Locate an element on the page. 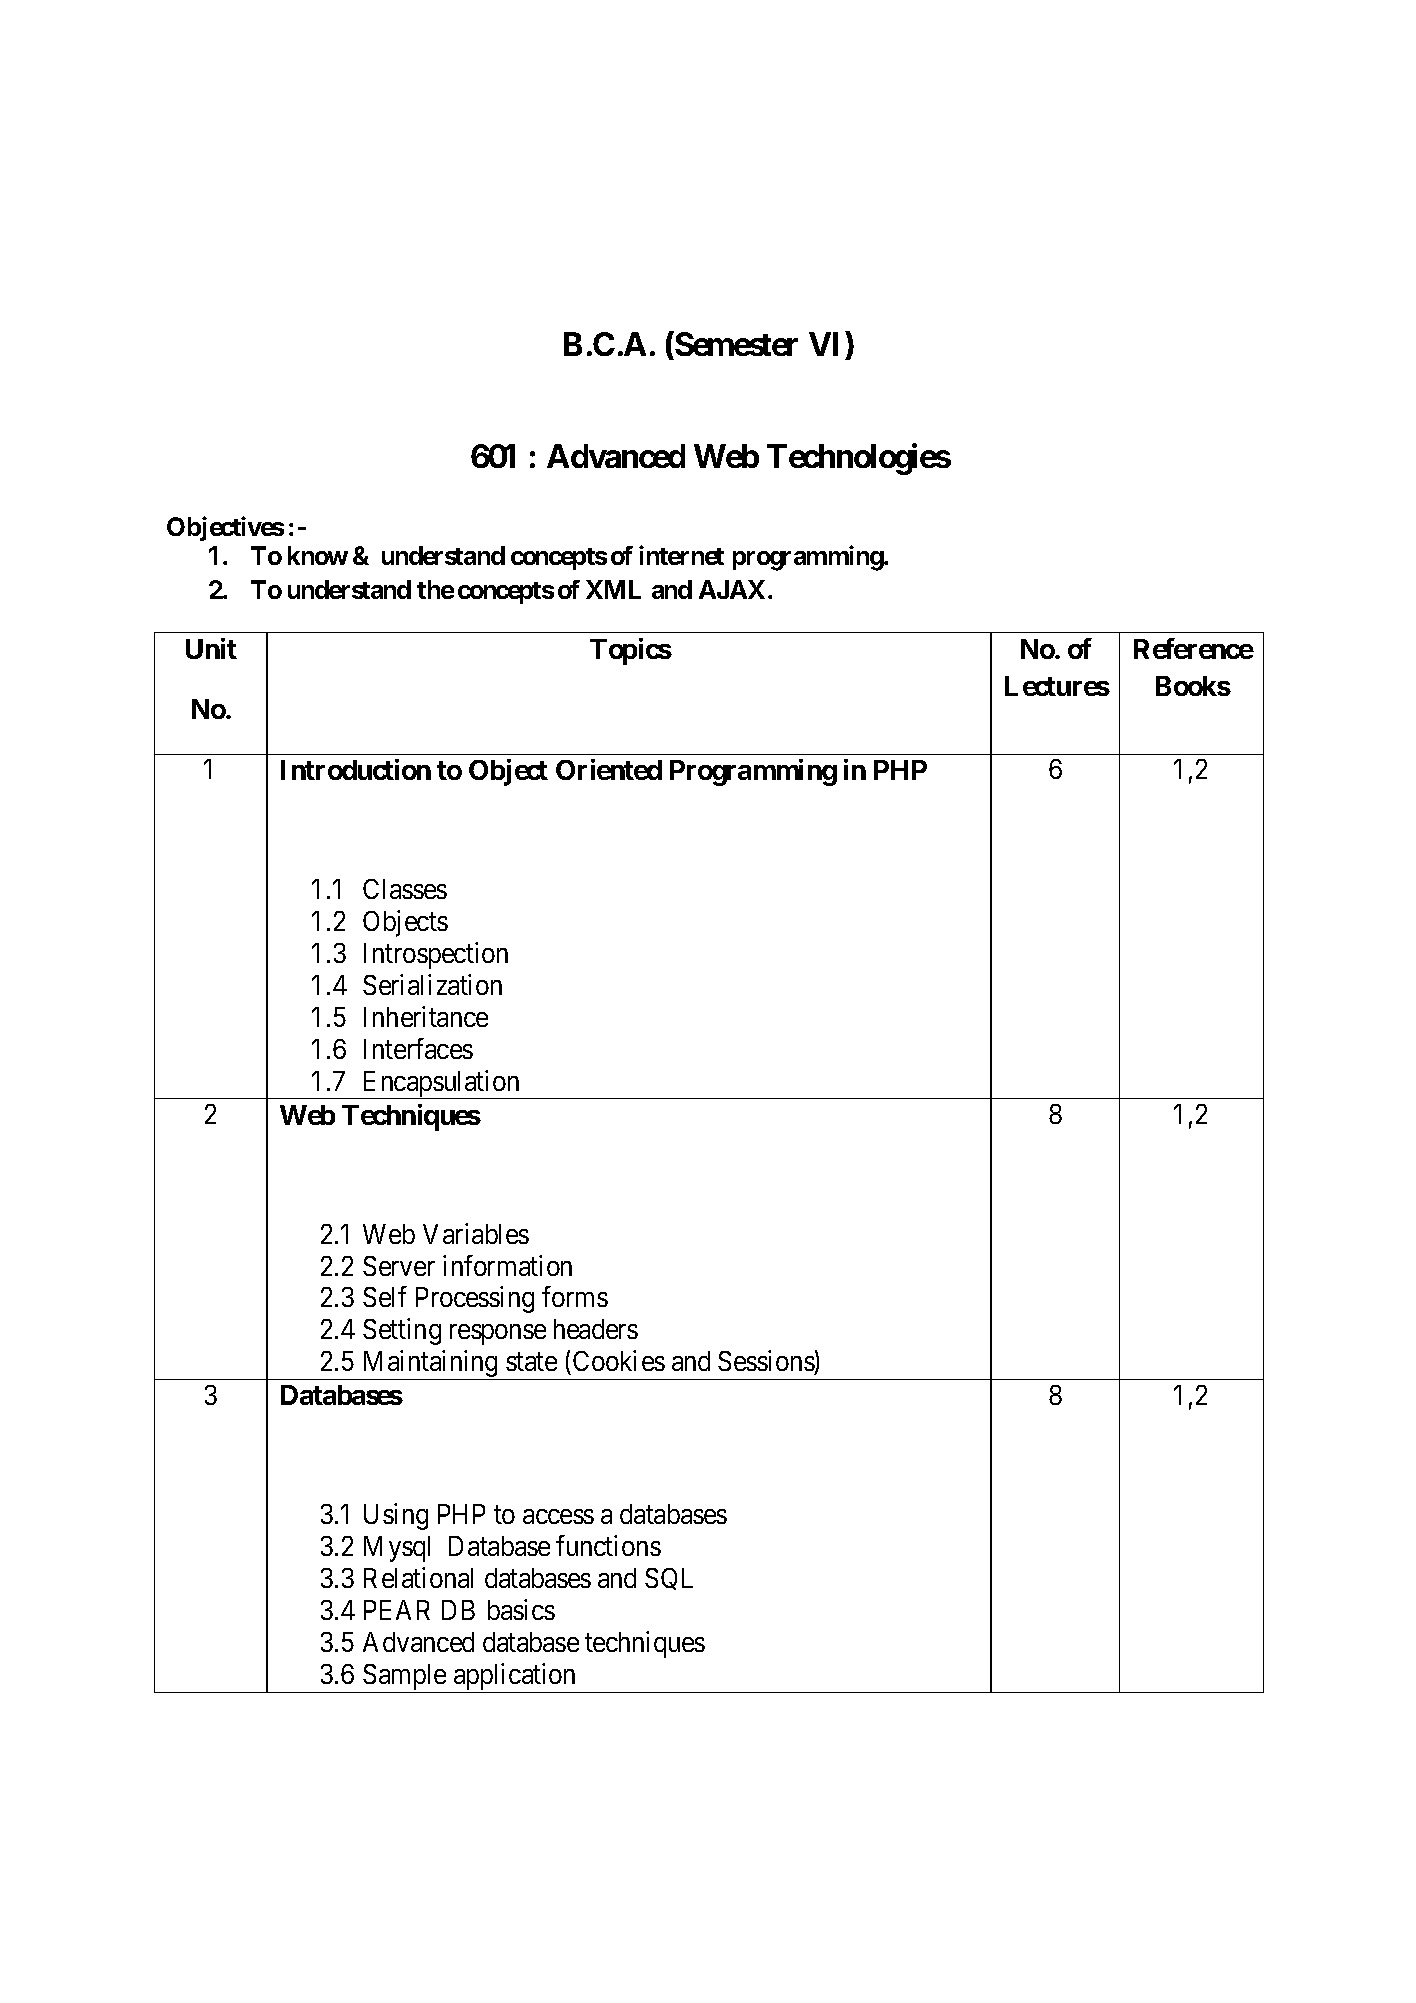 The image size is (1416, 2003). functions is located at coordinates (608, 1545).
